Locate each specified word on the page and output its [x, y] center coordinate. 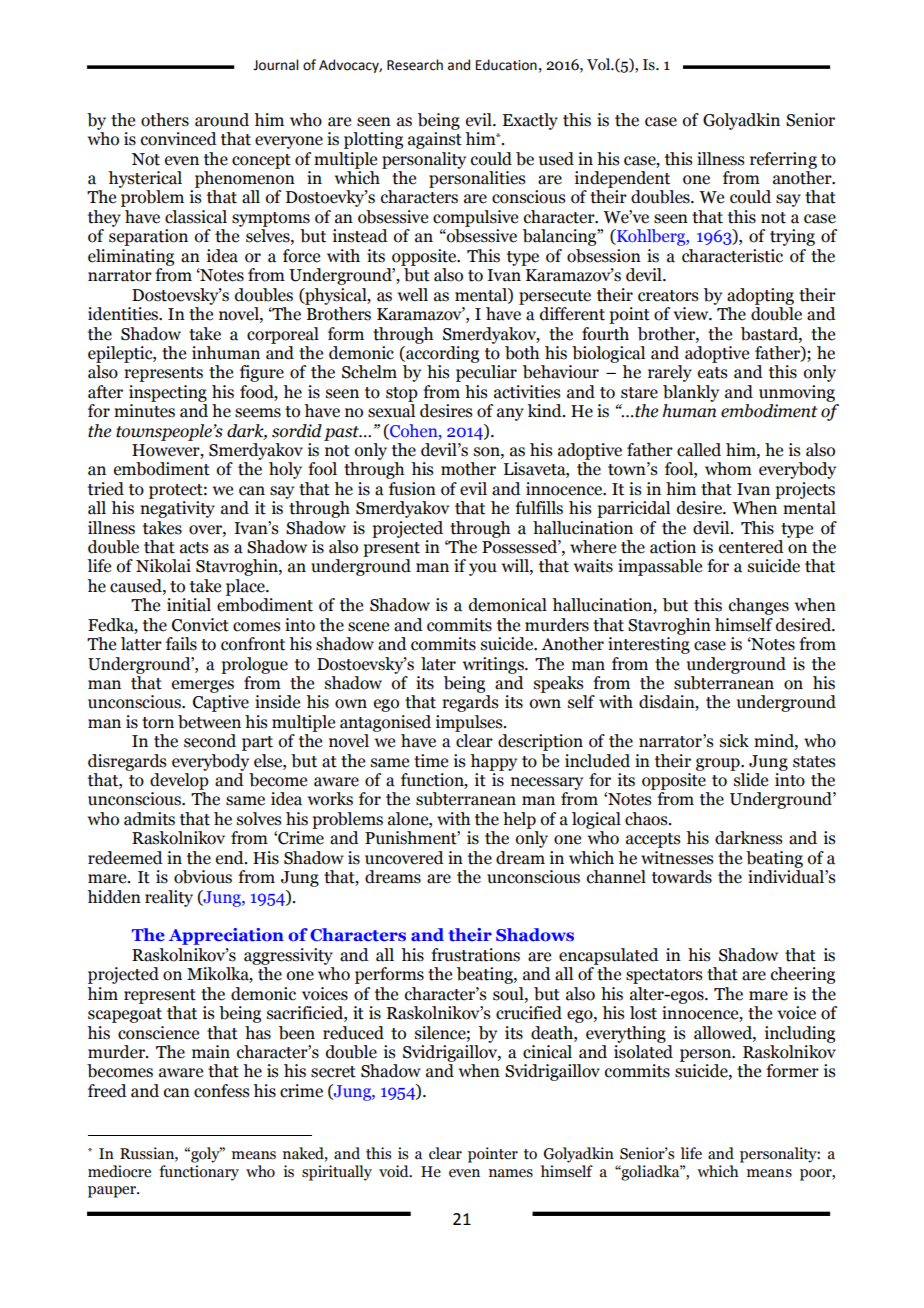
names [511, 1173]
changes [759, 606]
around [222, 120]
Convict [200, 625]
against [435, 140]
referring [783, 160]
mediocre [119, 1171]
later [438, 664]
